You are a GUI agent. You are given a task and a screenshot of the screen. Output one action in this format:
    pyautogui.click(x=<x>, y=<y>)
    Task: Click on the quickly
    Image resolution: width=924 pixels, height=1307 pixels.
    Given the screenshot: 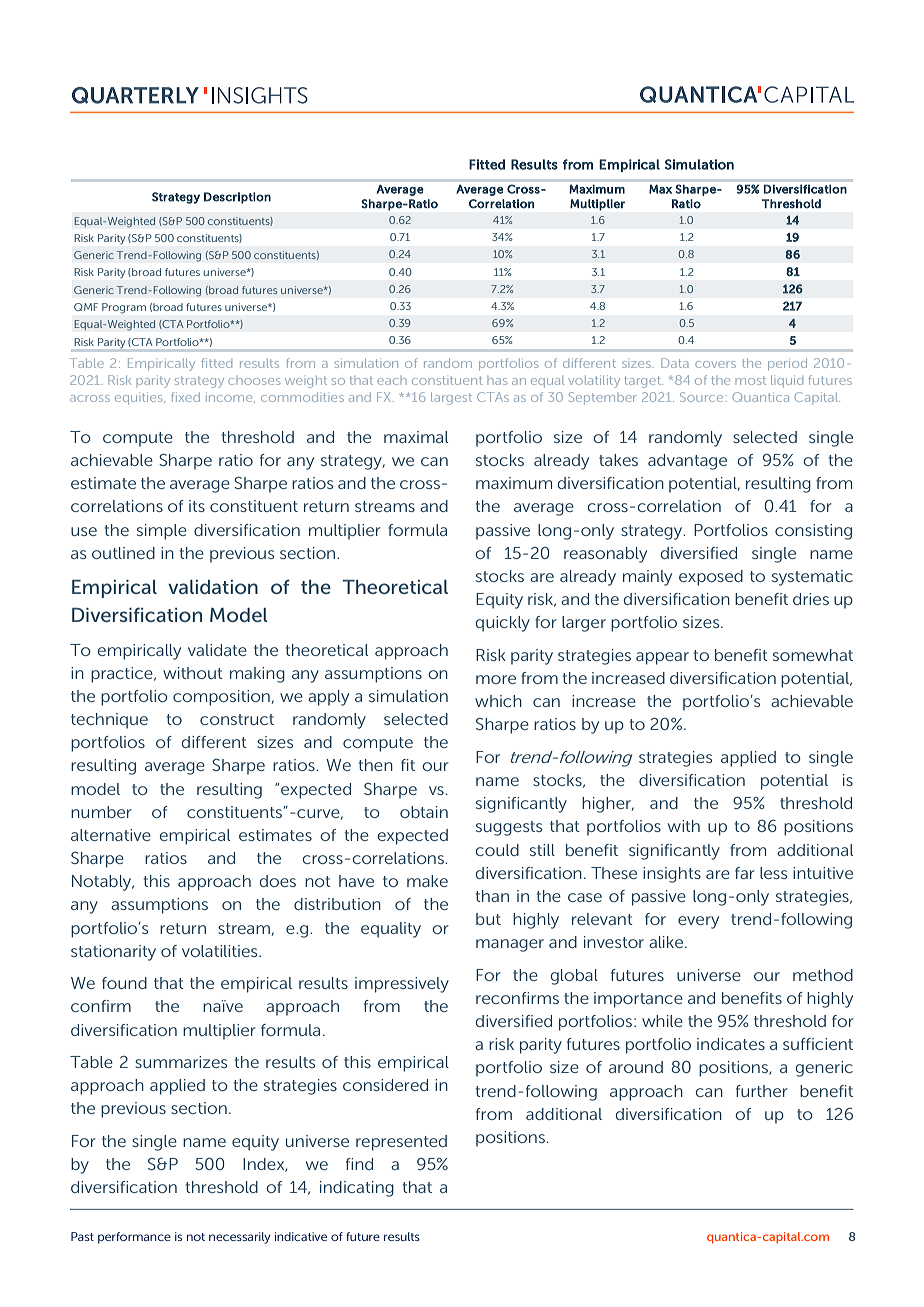 What is the action you would take?
    pyautogui.click(x=503, y=624)
